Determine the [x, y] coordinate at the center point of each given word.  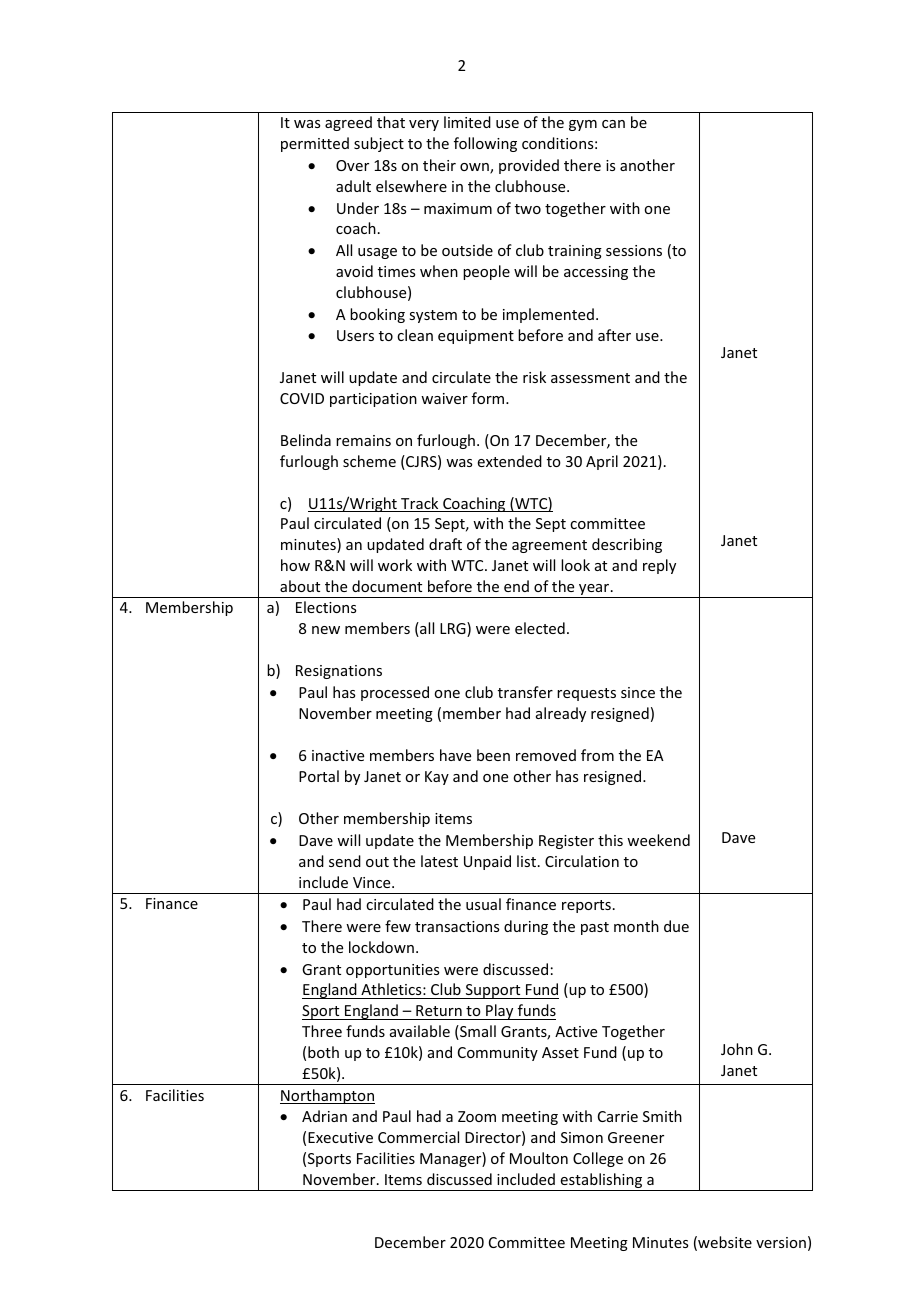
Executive [340, 1137]
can [613, 124]
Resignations [339, 672]
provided [529, 166]
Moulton [539, 1158]
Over [352, 165]
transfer [525, 692]
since [638, 692]
